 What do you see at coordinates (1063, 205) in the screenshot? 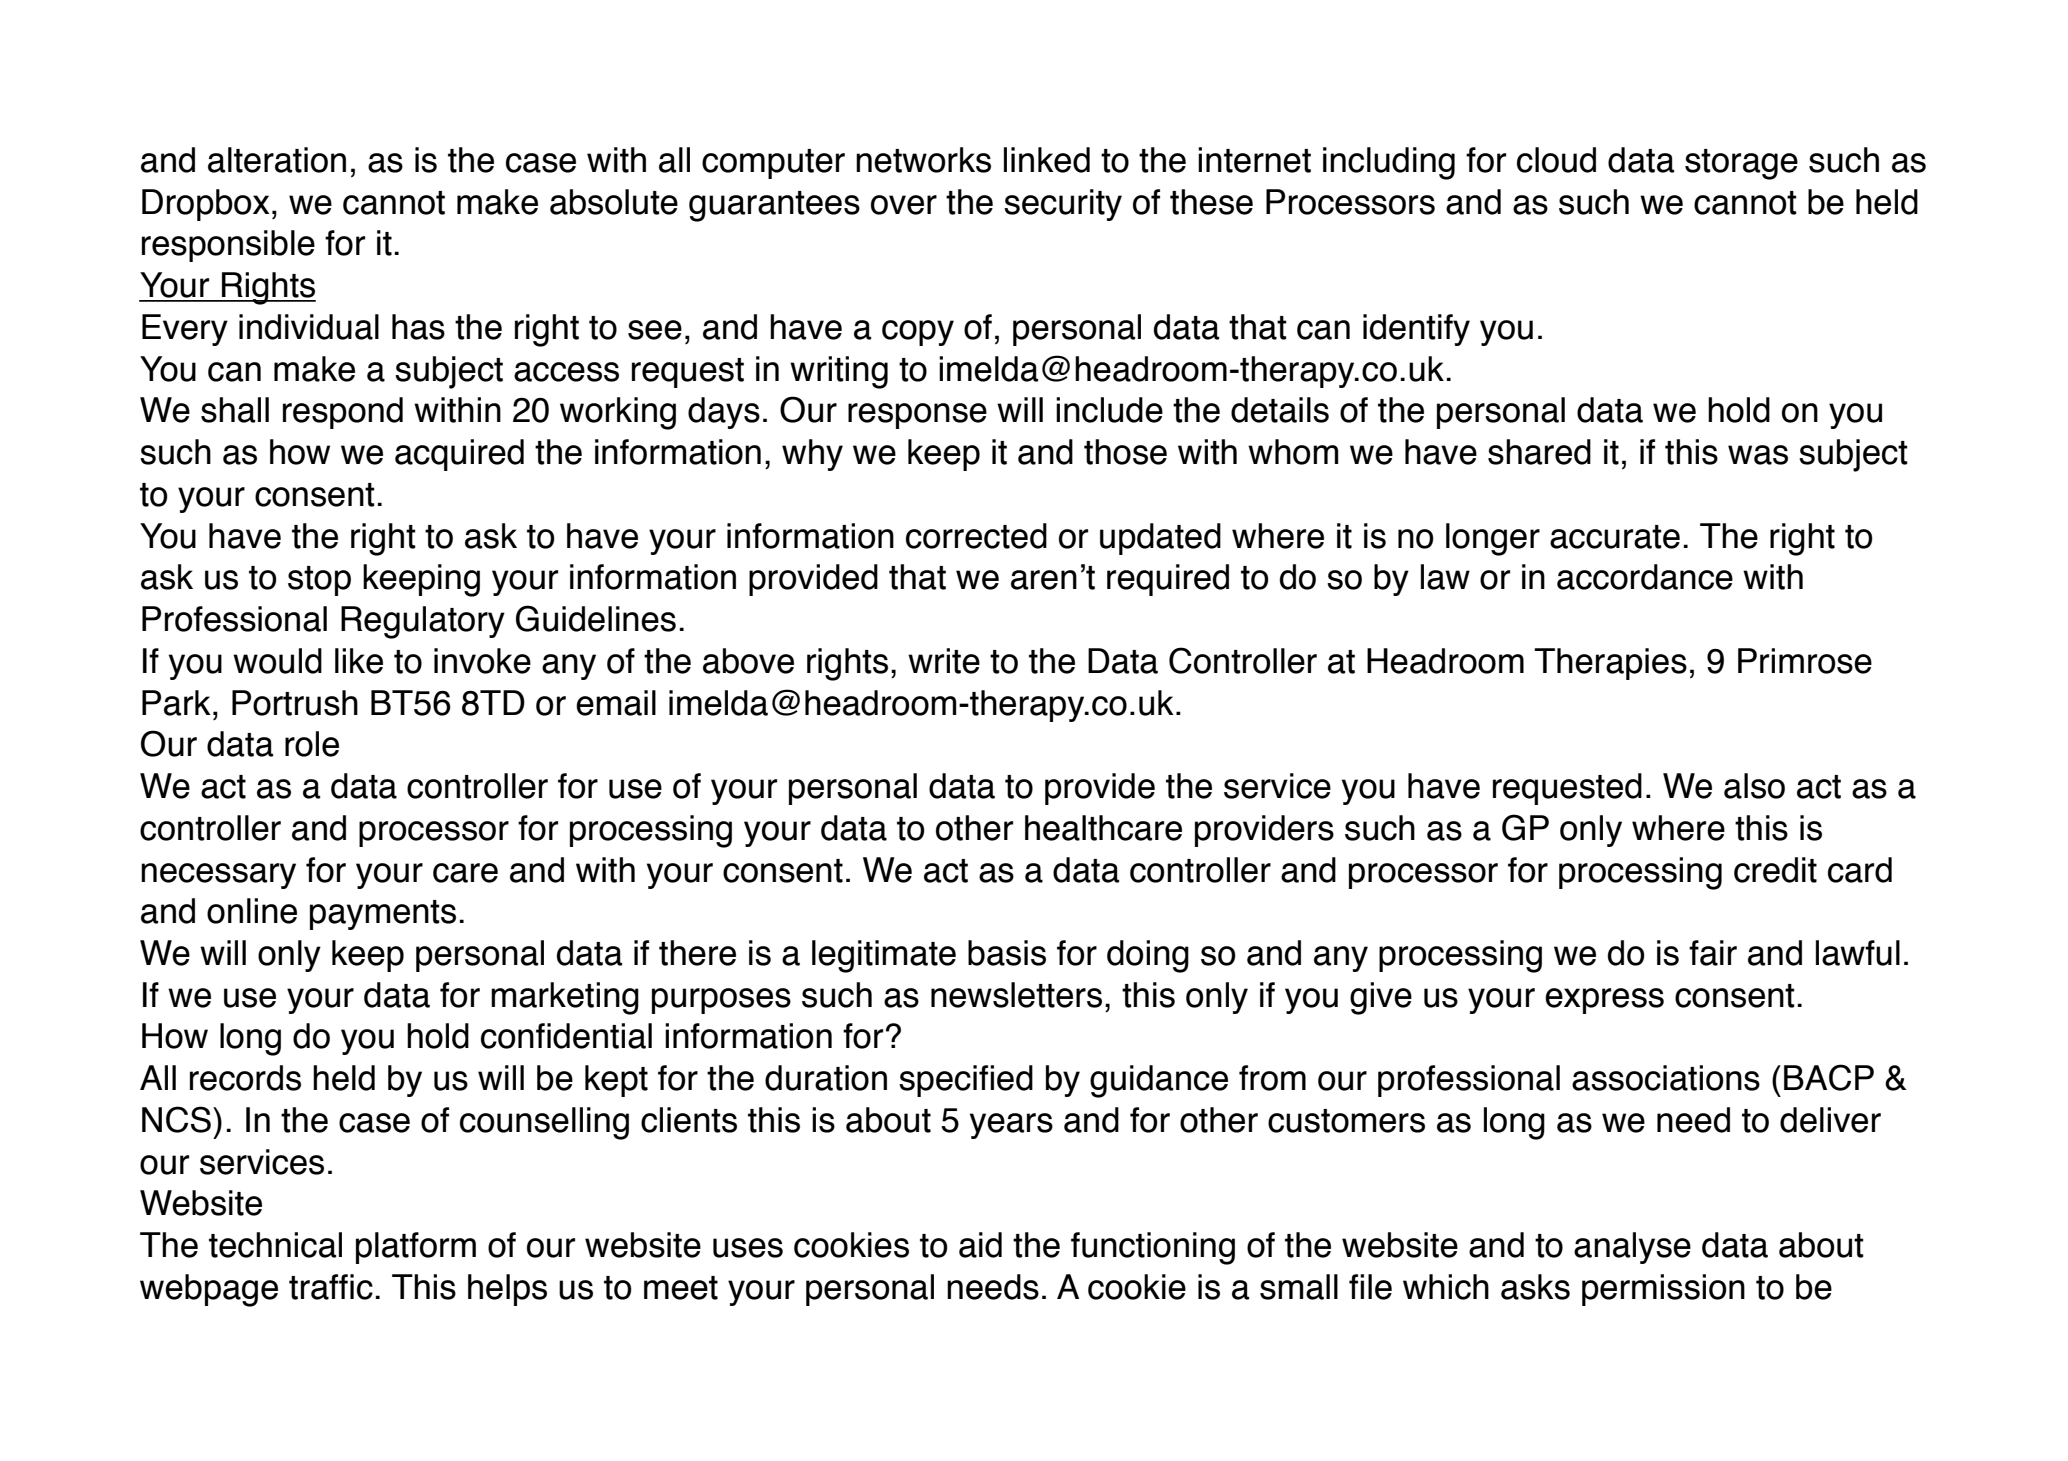
I see `security` at bounding box center [1063, 205].
